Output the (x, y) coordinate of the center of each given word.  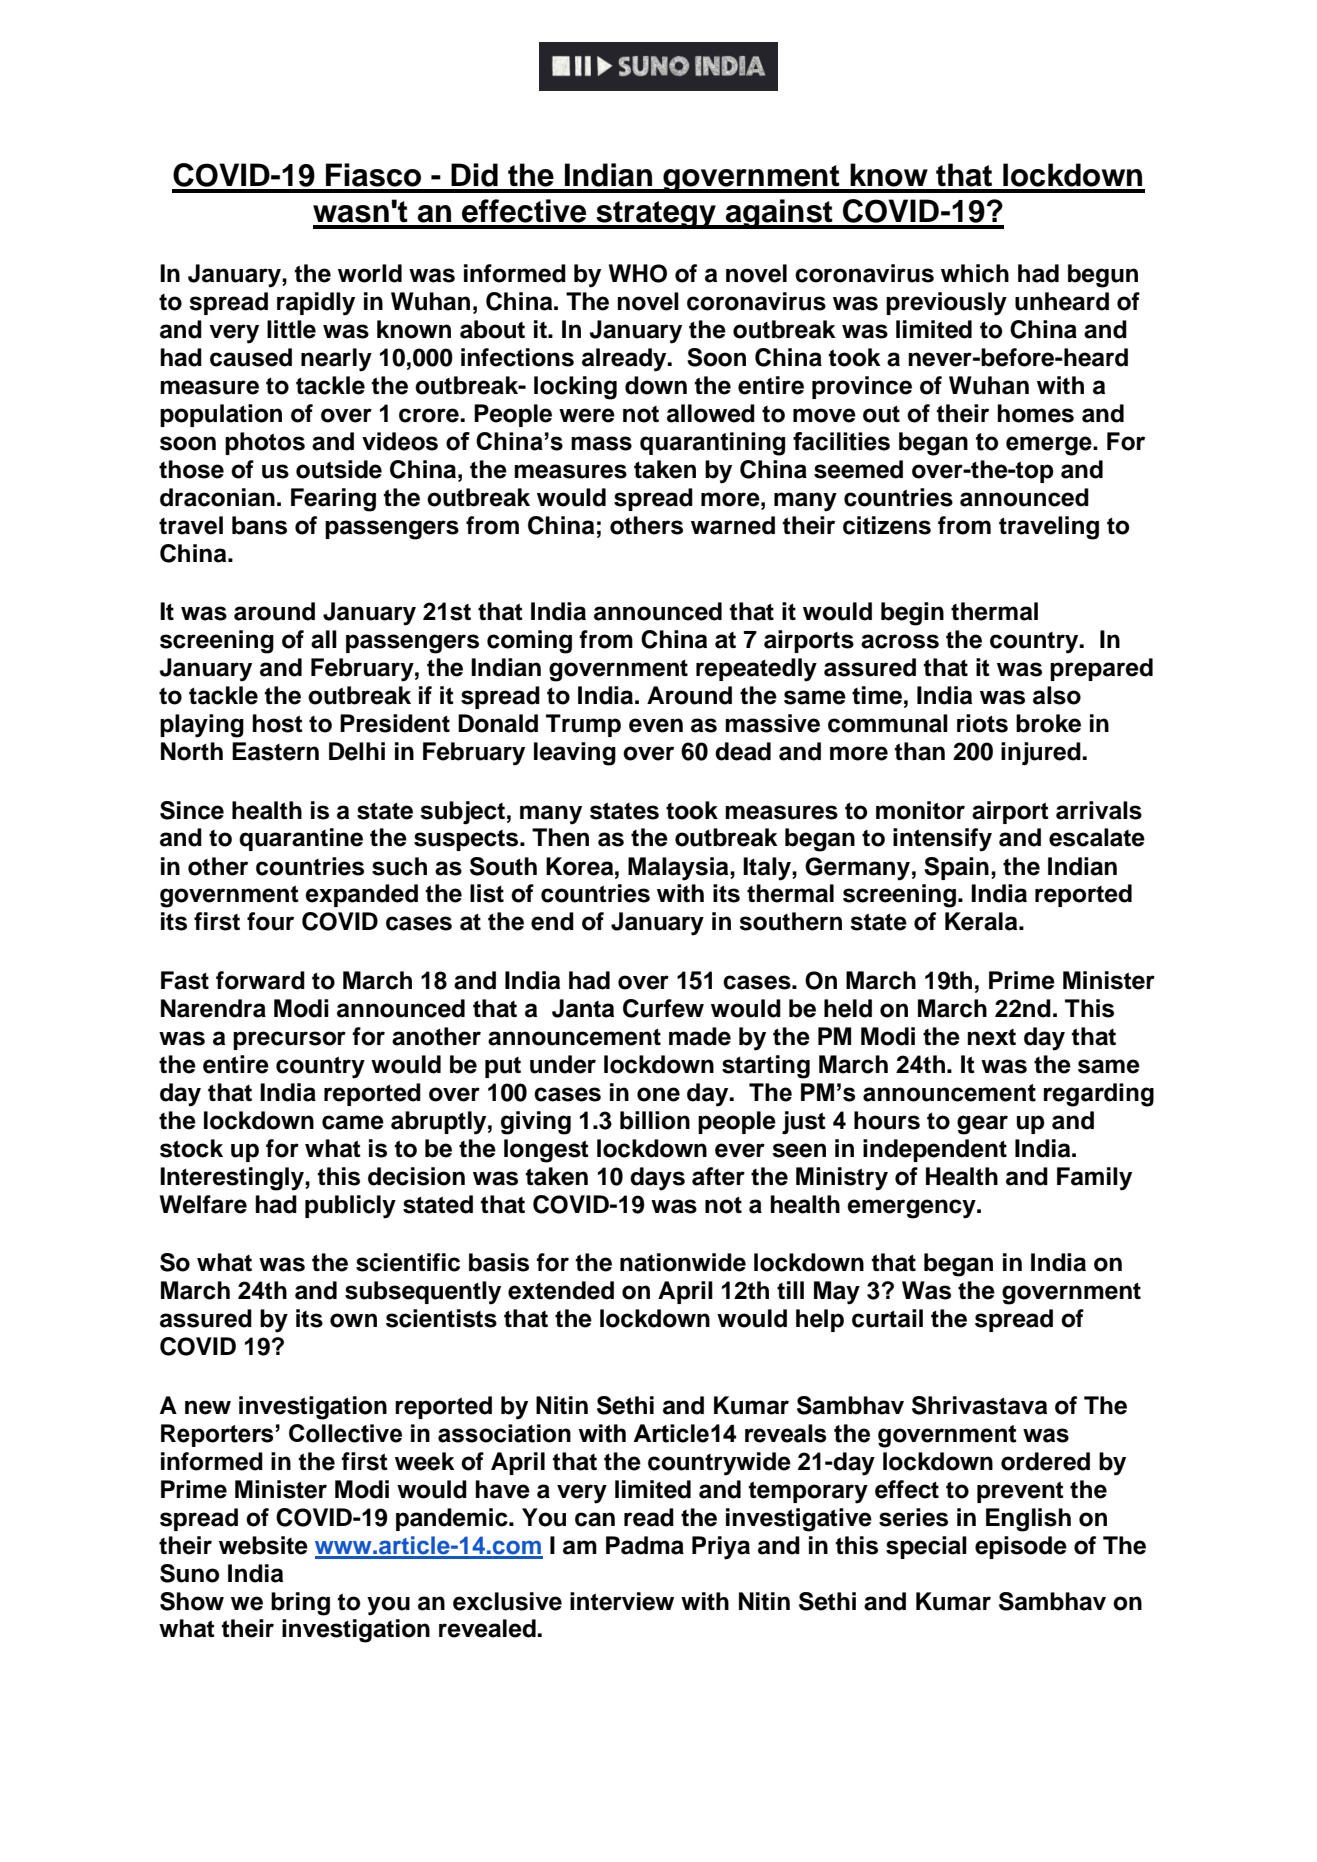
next (991, 1037)
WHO (638, 273)
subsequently (423, 1293)
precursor (289, 1040)
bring (300, 1604)
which (975, 273)
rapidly (316, 304)
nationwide (683, 1262)
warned (733, 525)
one (658, 1094)
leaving (575, 754)
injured (1042, 754)
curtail (887, 1318)
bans (259, 525)
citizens (887, 525)
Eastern (275, 751)
